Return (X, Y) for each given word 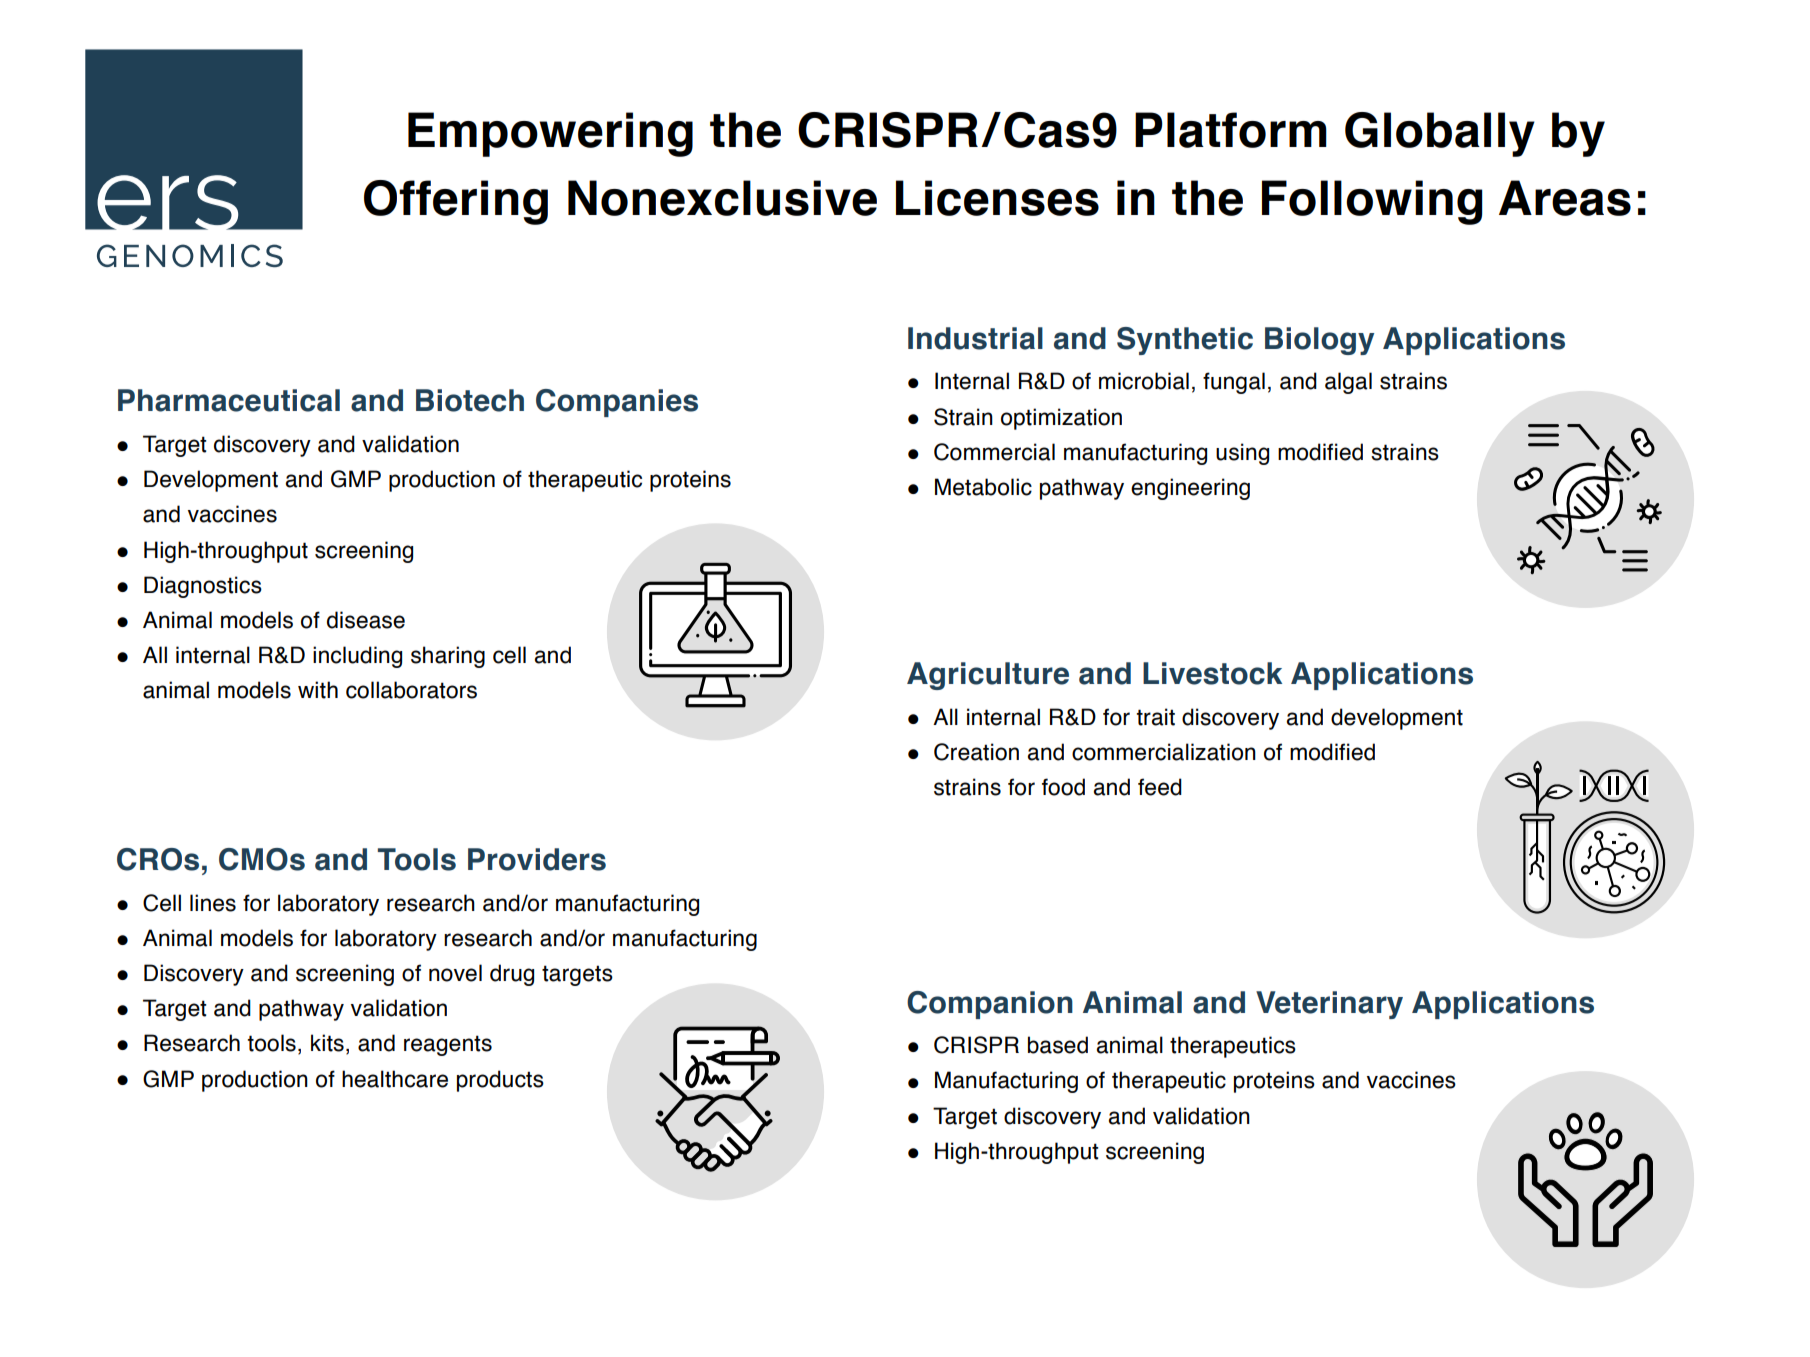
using (1242, 454)
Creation (976, 752)
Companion (990, 1005)
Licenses (997, 198)
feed (1160, 787)
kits (327, 1043)
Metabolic (983, 487)
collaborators (411, 690)
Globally (1440, 134)
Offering (456, 202)
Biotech (470, 400)
